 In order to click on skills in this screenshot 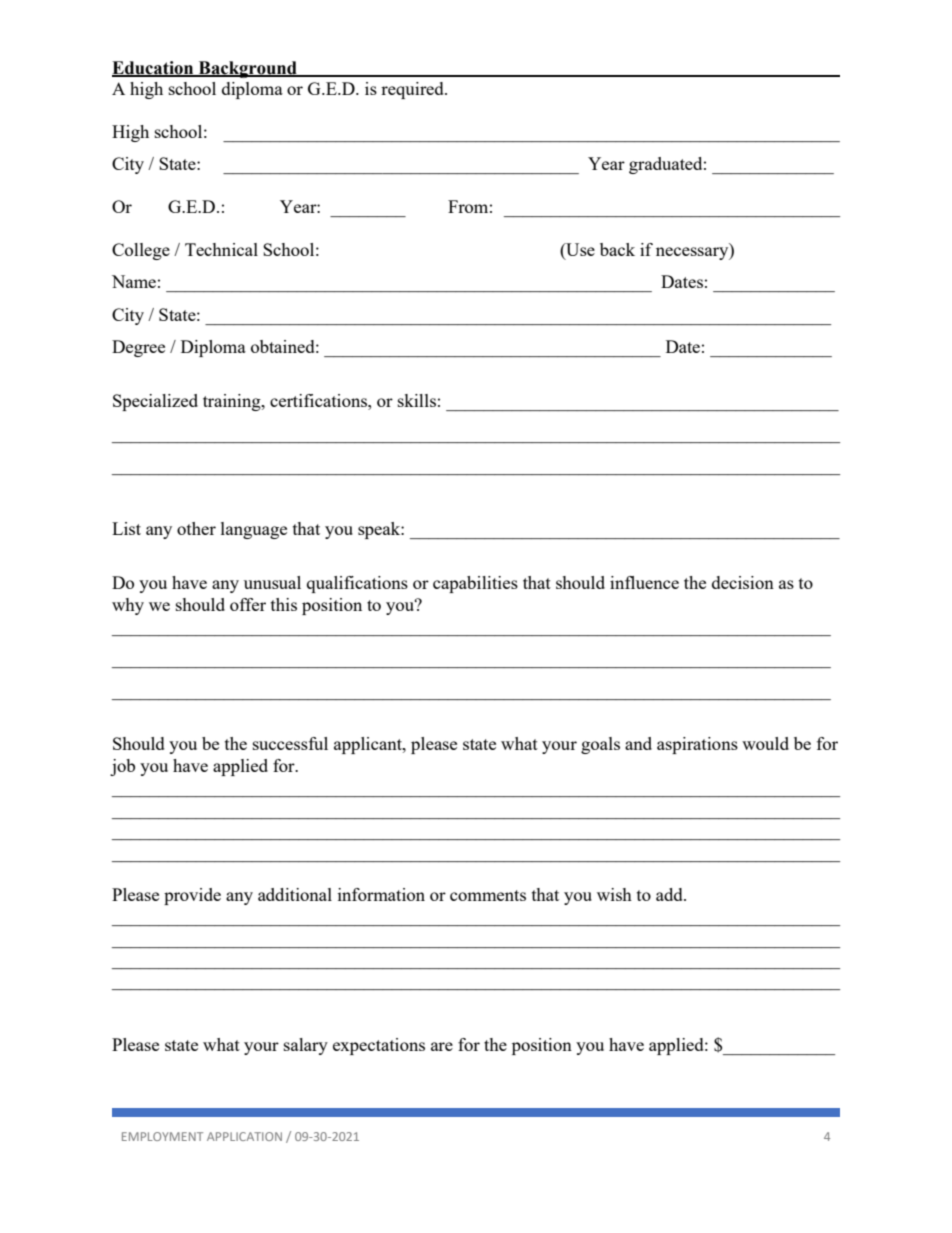, I will do `click(417, 400)`.
